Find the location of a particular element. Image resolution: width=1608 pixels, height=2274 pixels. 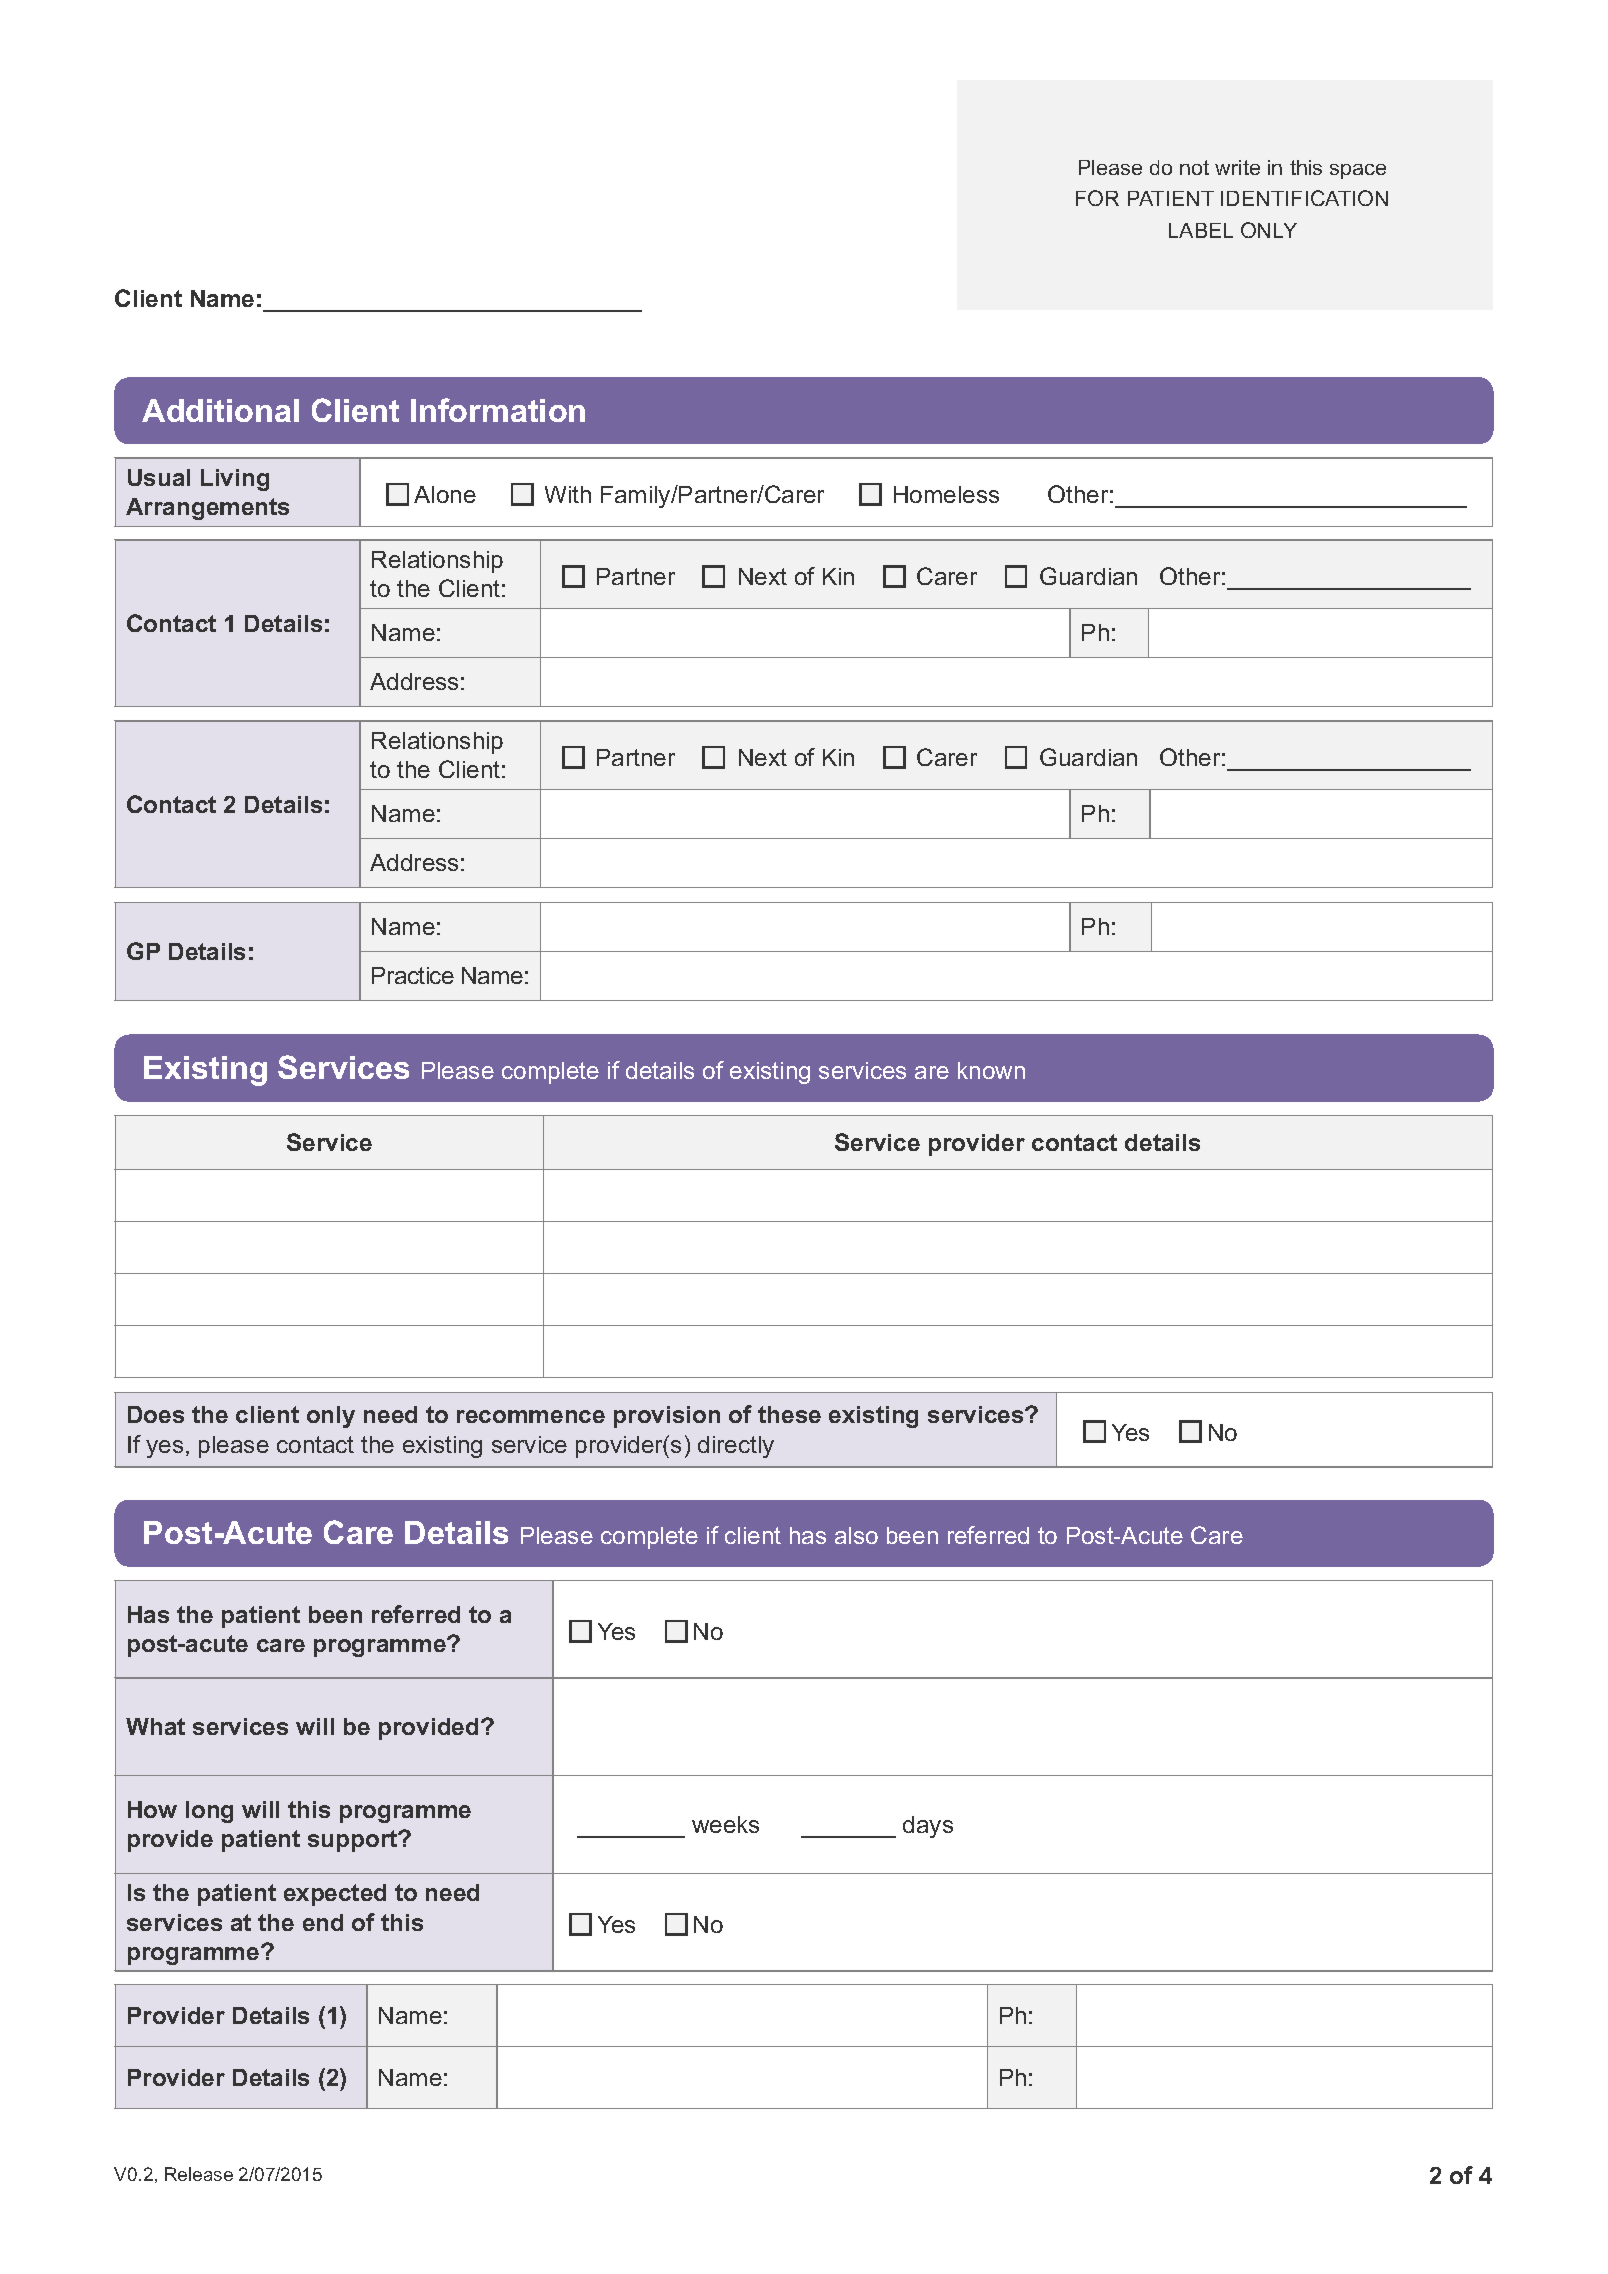

With is located at coordinates (568, 494).
